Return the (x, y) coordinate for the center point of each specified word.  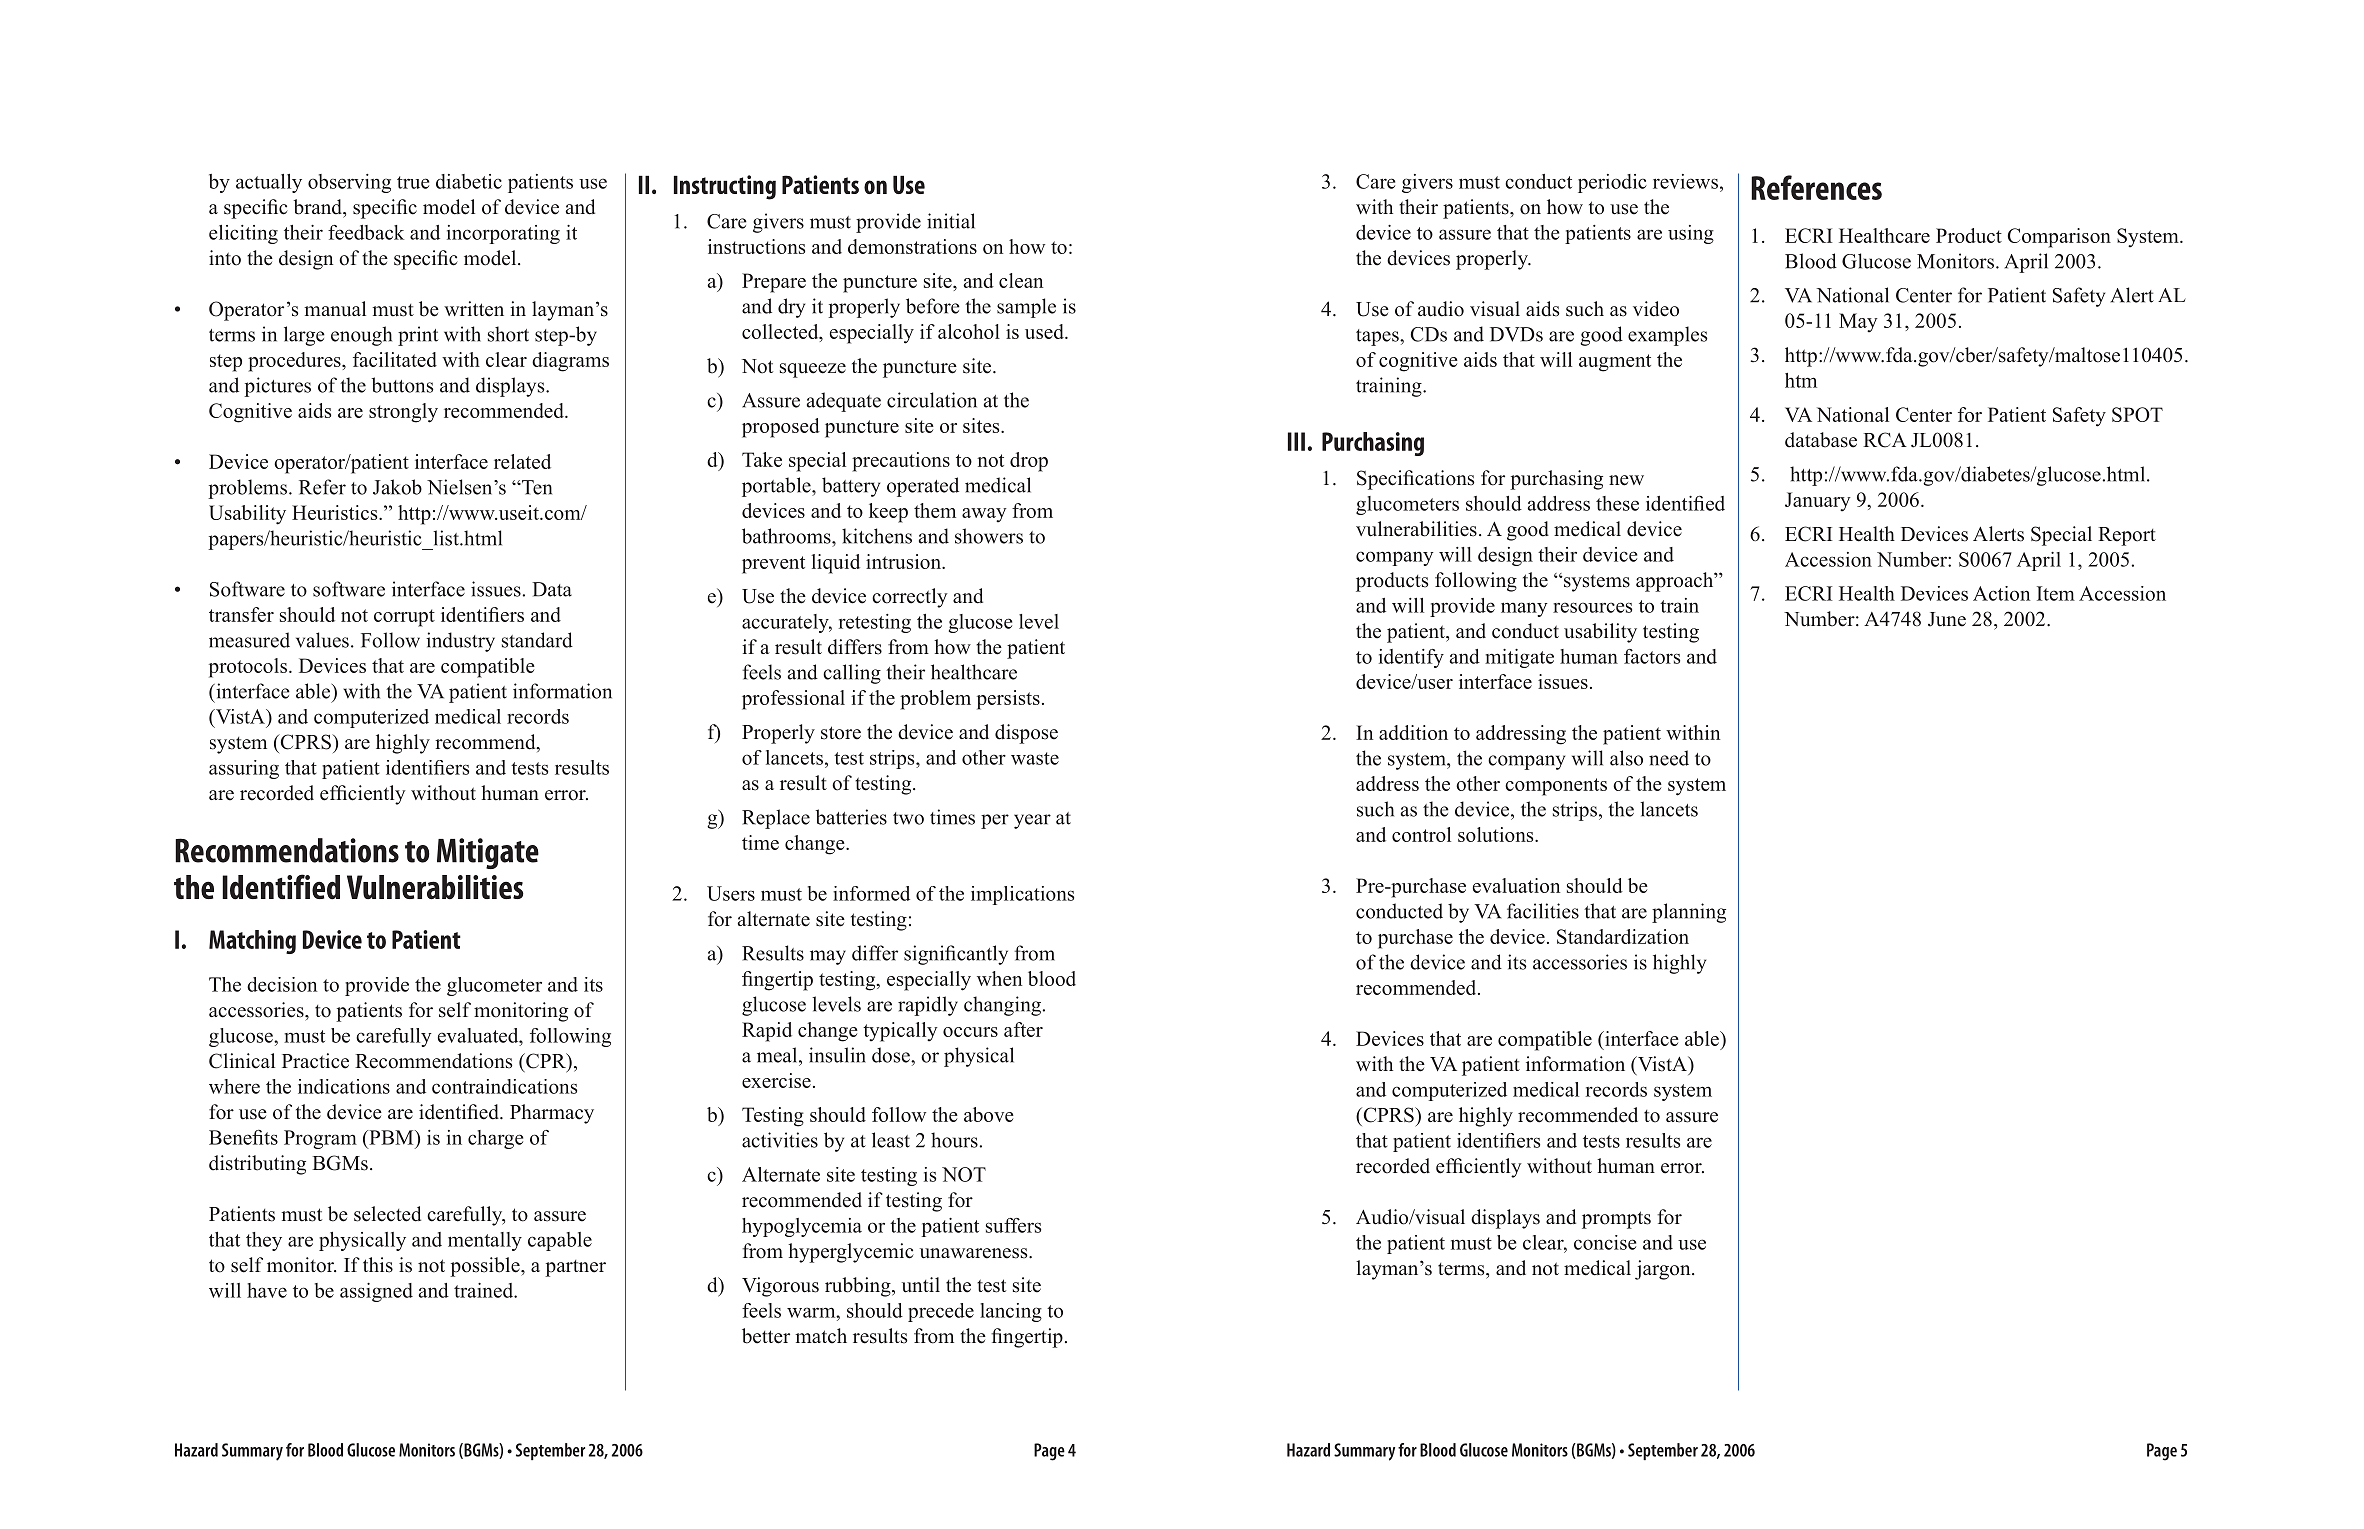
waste (1035, 758)
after (1023, 1029)
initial (951, 221)
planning (1689, 913)
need (1669, 758)
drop (1029, 462)
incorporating (503, 234)
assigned (376, 1292)
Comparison (2059, 238)
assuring (244, 769)
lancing (1011, 1312)
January (1818, 502)
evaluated (479, 1035)
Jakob (397, 487)
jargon (1664, 1270)
